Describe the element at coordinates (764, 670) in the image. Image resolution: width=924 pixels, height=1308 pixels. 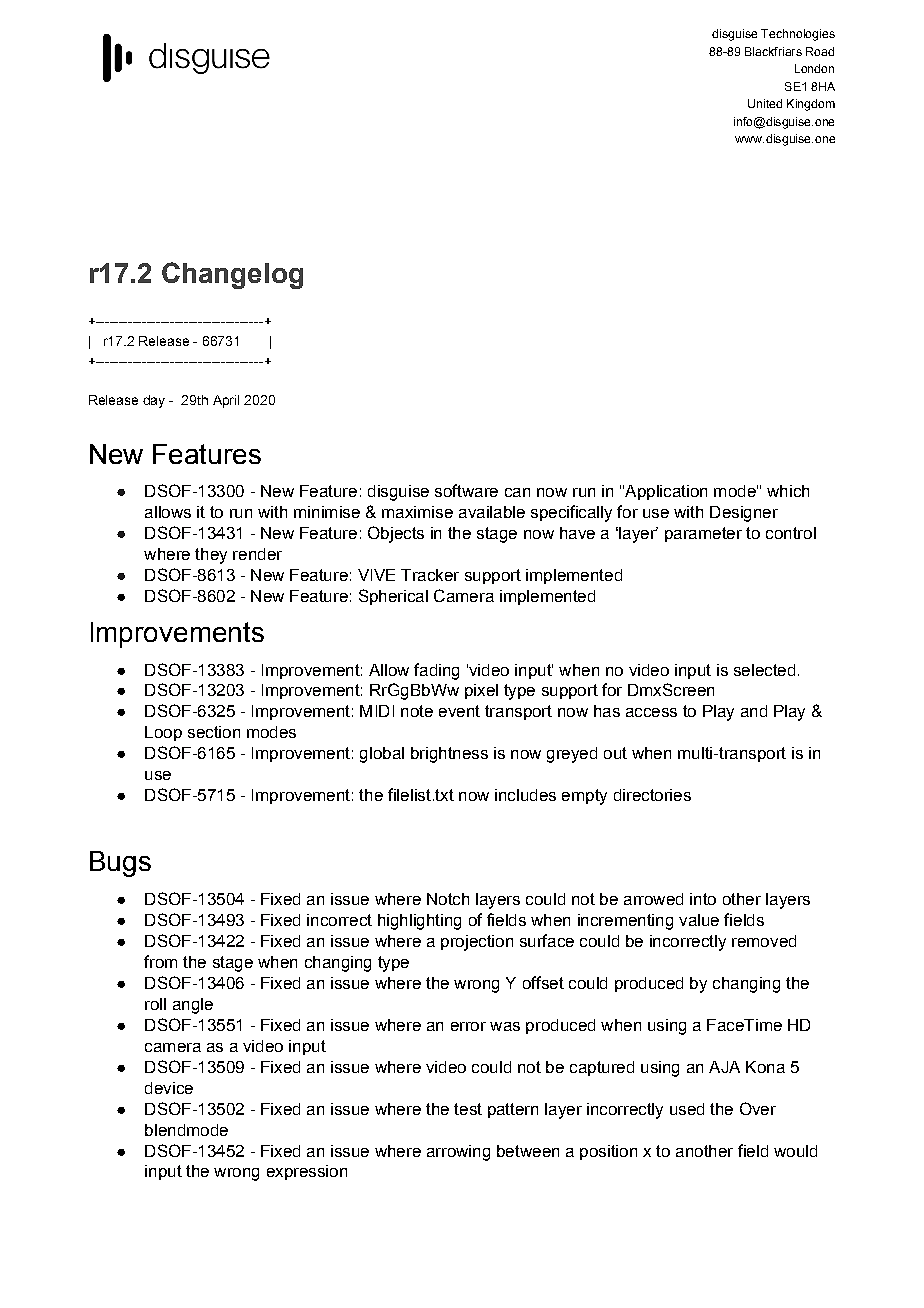
I see `selected` at that location.
